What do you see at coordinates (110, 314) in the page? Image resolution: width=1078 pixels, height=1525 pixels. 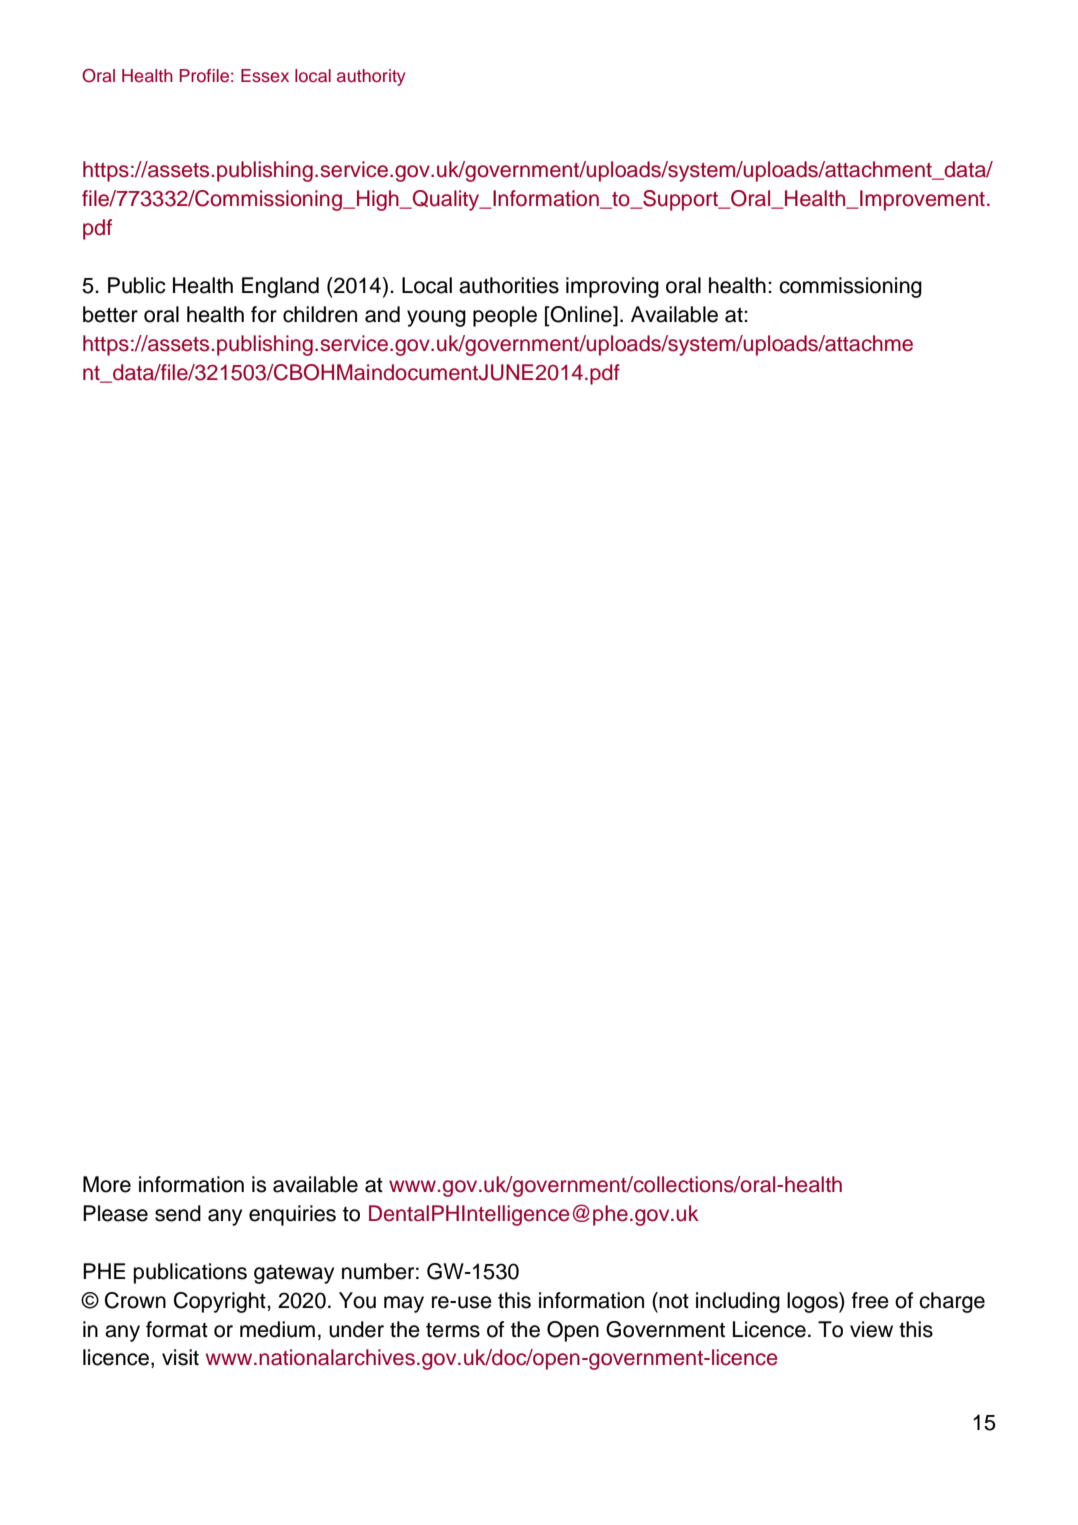 I see `better` at bounding box center [110, 314].
